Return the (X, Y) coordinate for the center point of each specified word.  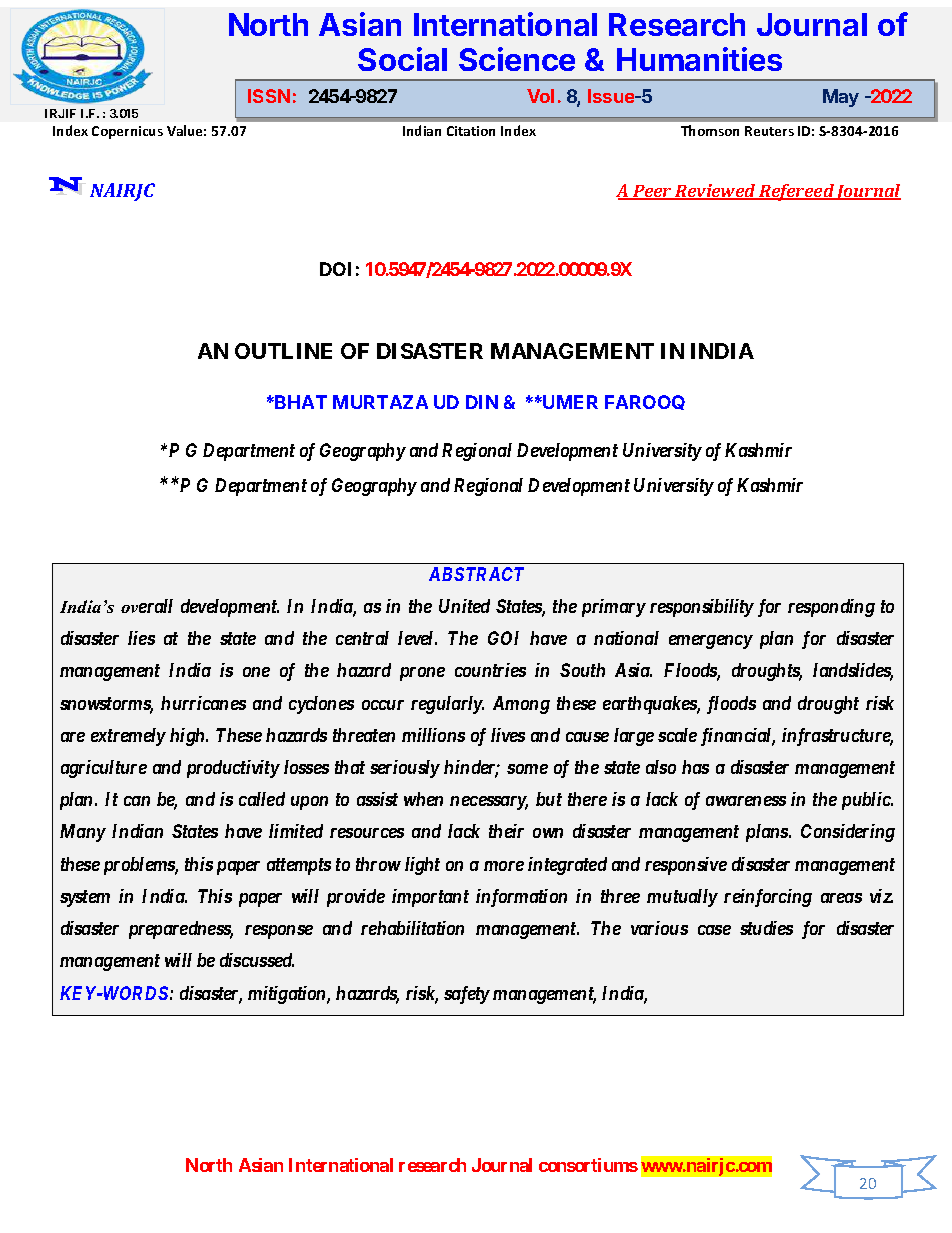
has (695, 767)
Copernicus (127, 132)
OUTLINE (283, 351)
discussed (257, 960)
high (188, 737)
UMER (569, 402)
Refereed (796, 192)
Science (517, 59)
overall (147, 606)
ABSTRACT (476, 574)
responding (831, 608)
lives (508, 735)
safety (467, 995)
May (841, 98)
